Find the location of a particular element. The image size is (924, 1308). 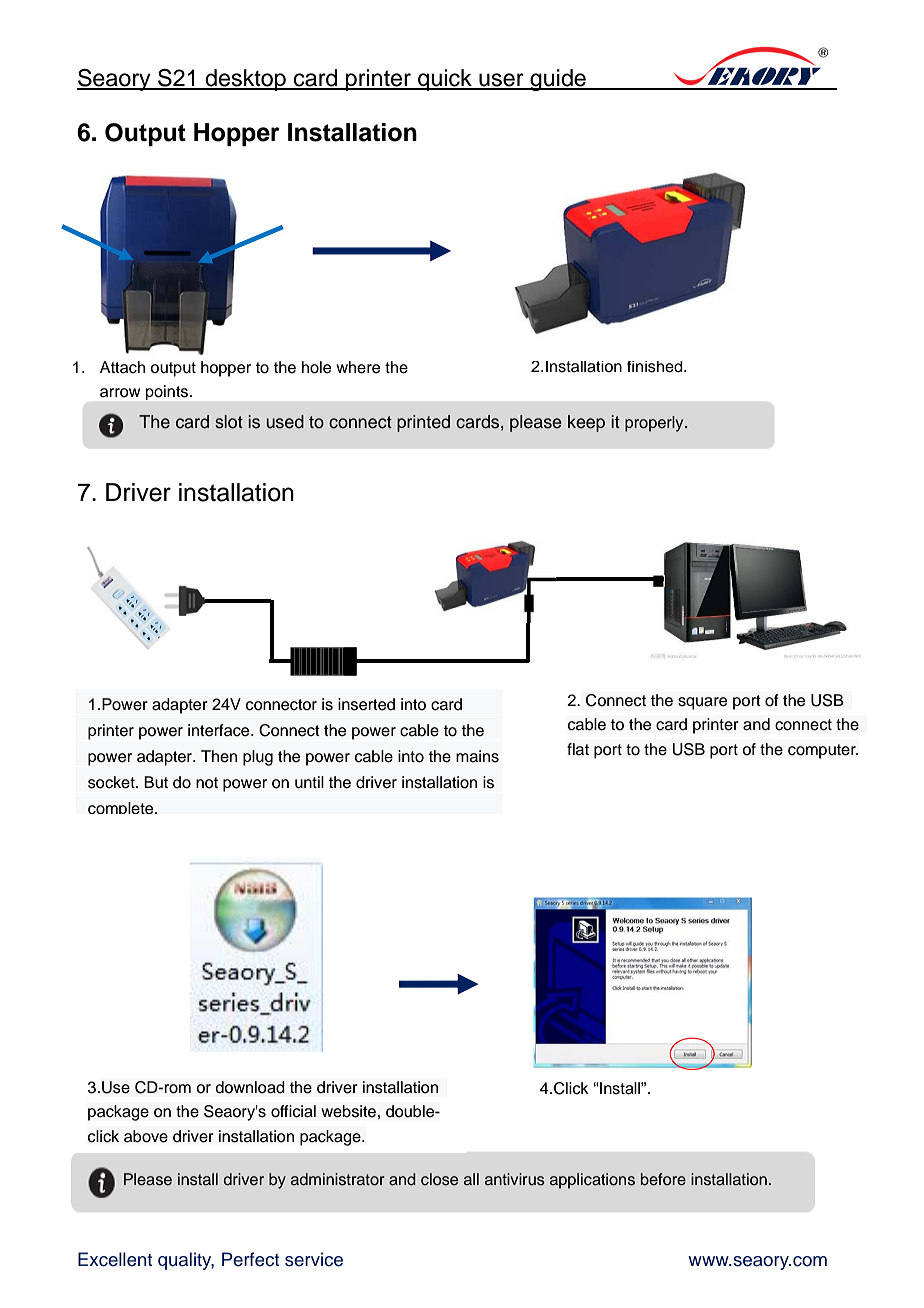

guide is located at coordinates (558, 80).
